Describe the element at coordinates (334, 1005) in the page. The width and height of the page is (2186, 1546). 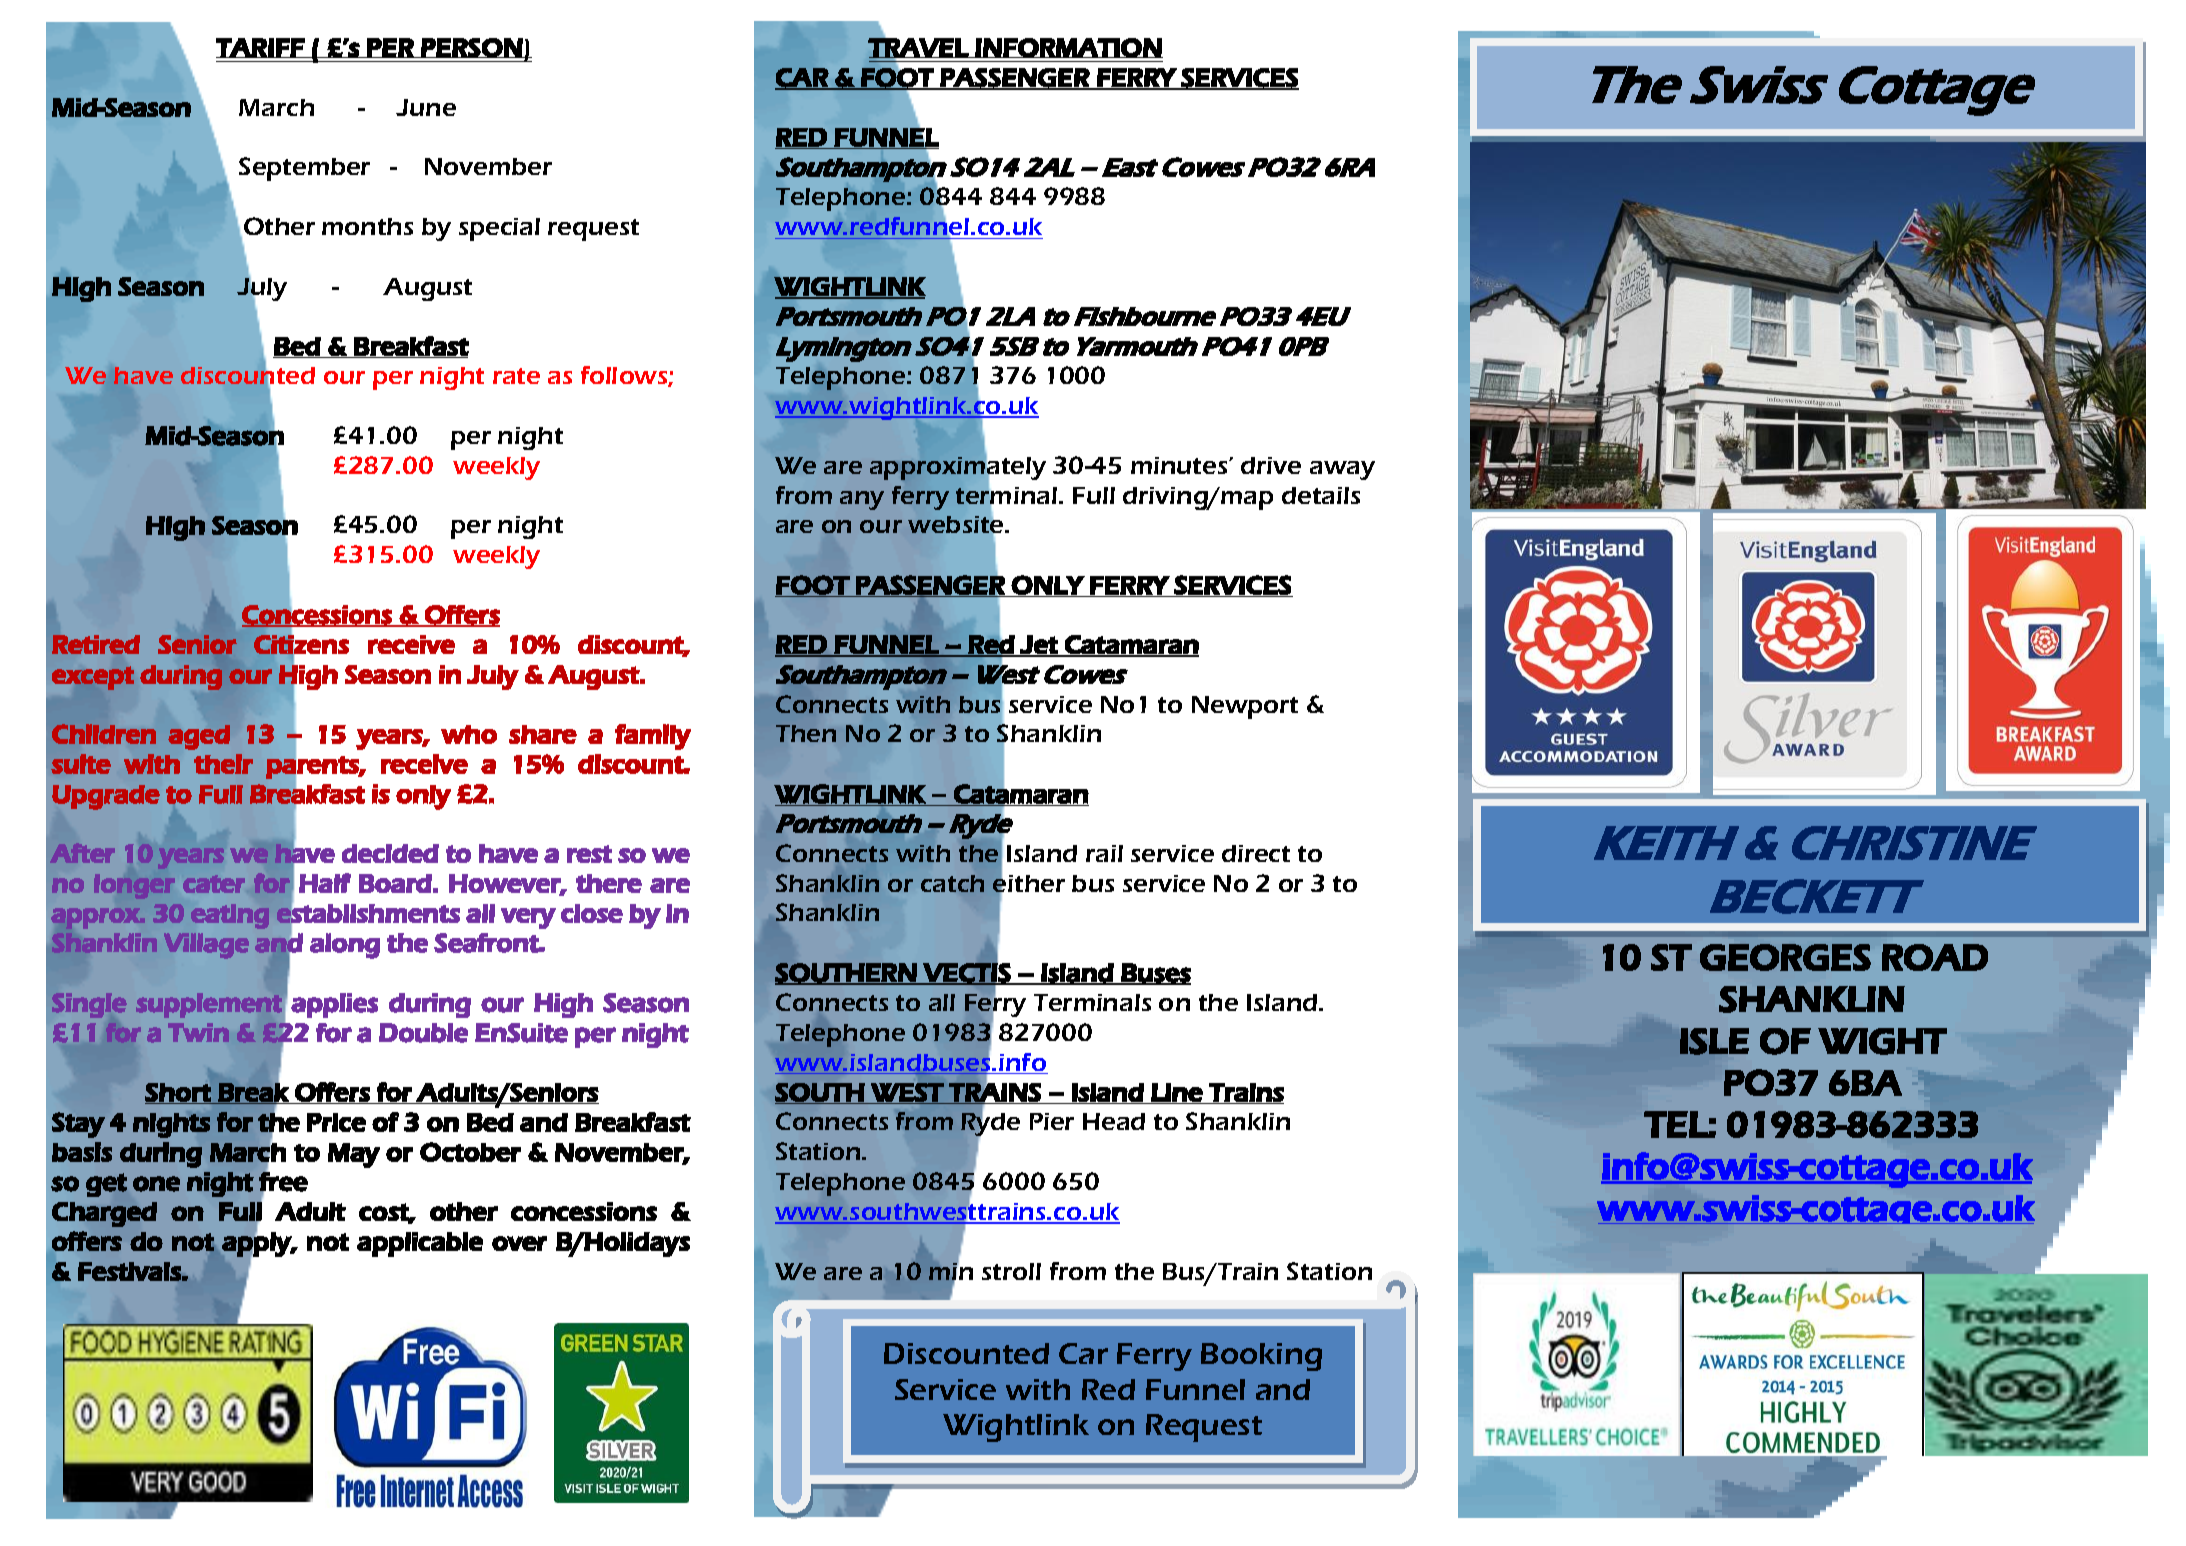
I see `applies` at that location.
